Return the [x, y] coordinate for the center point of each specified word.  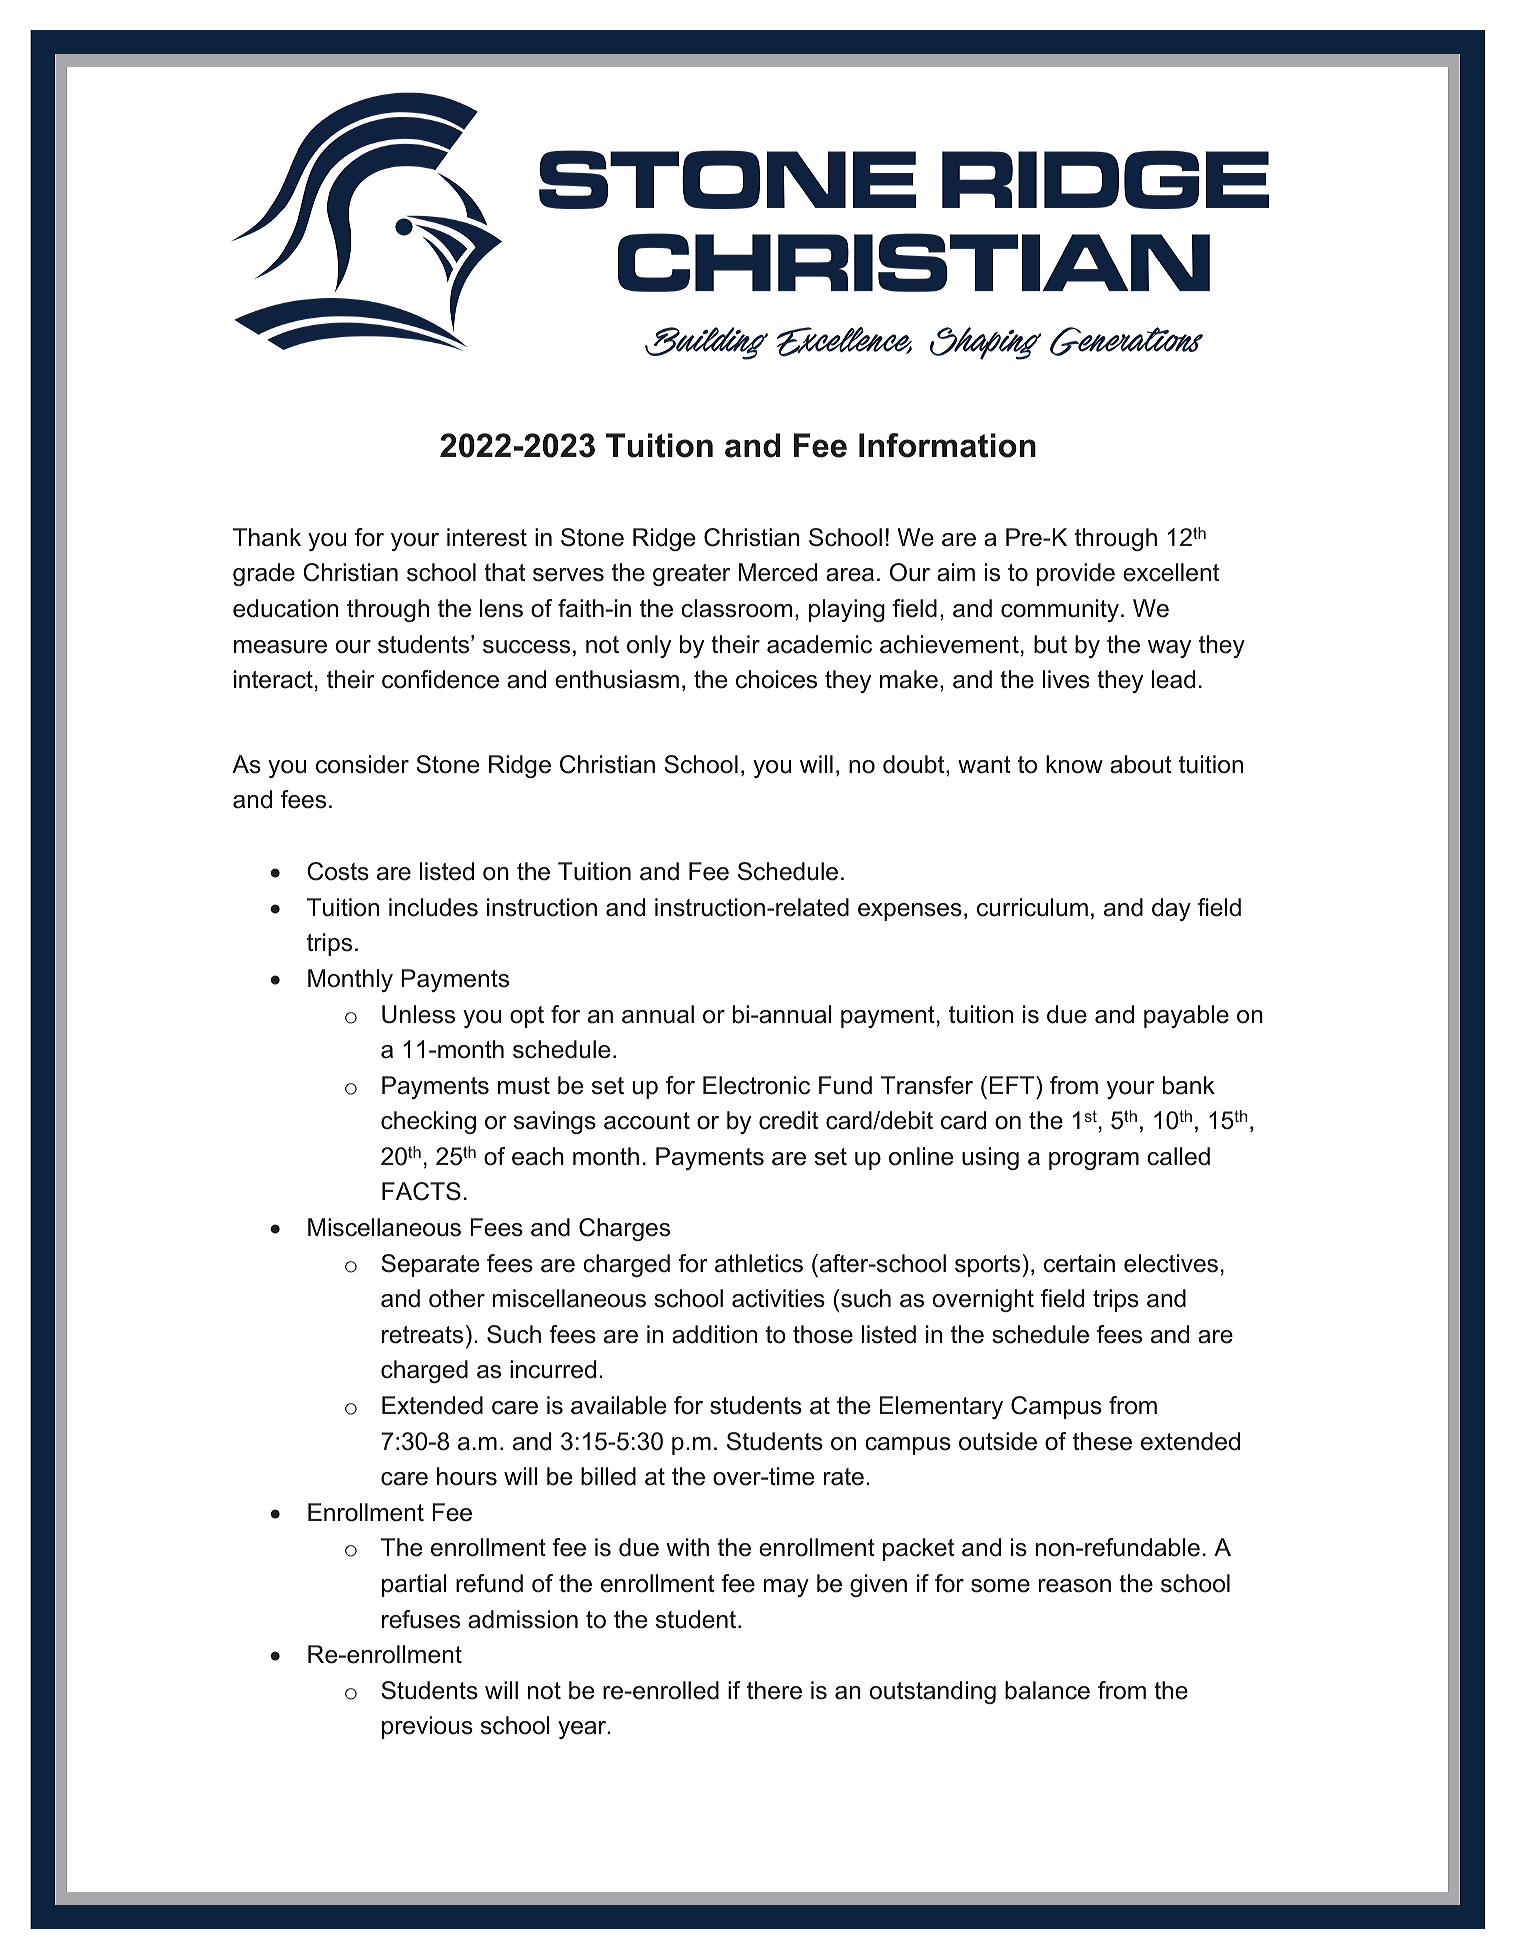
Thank [267, 537]
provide [1076, 574]
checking [428, 1122]
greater [691, 575]
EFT [1013, 1085]
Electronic [756, 1085]
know [1074, 764]
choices [776, 679]
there [774, 1690]
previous [427, 1727]
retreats [422, 1335]
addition [714, 1334]
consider [362, 764]
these [1102, 1441]
